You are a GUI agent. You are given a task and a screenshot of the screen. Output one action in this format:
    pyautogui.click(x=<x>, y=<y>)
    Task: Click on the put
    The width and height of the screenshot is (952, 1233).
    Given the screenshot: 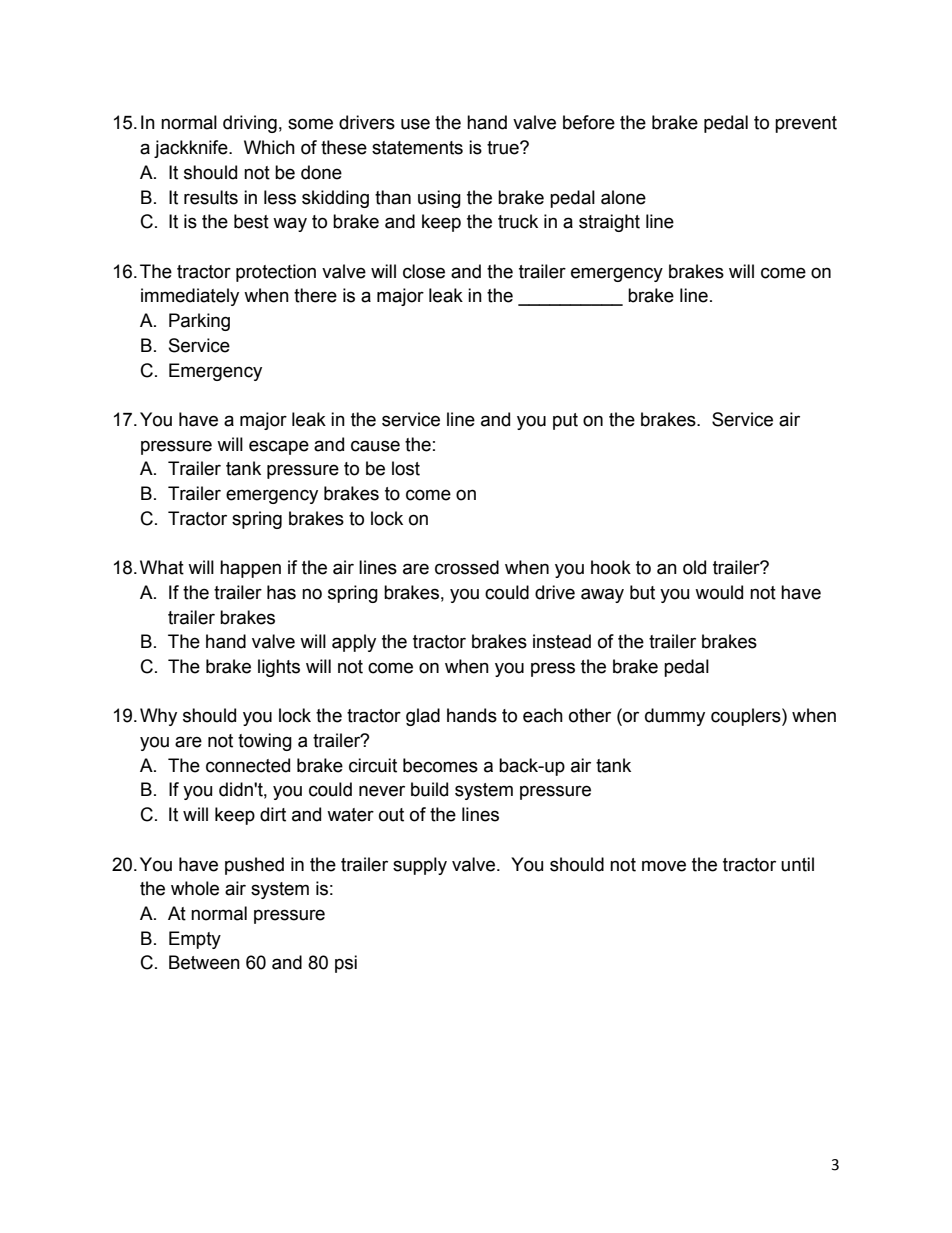 What is the action you would take?
    pyautogui.click(x=565, y=421)
